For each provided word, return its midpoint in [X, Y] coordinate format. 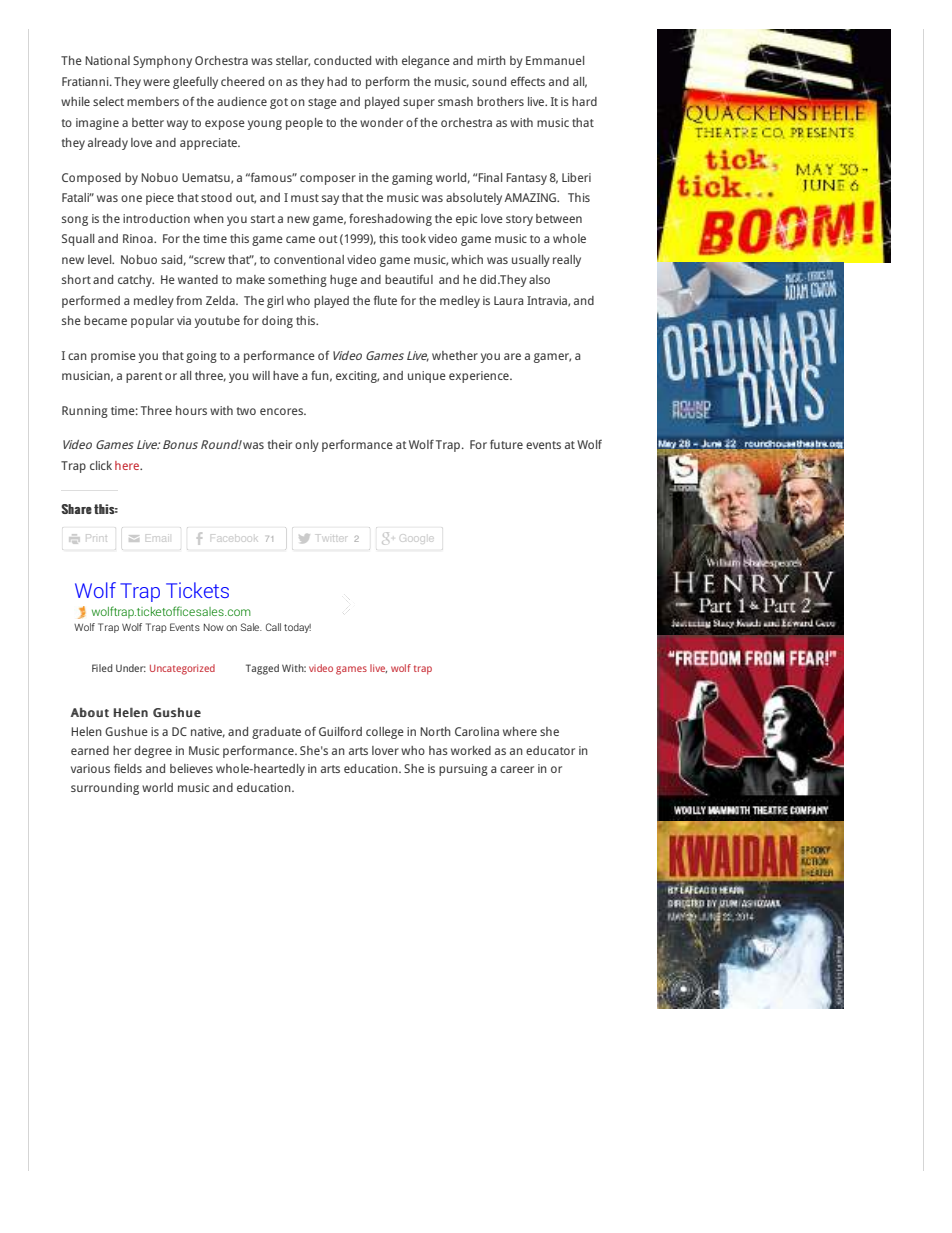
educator [550, 750]
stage [322, 103]
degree [153, 752]
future [506, 444]
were [156, 82]
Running [85, 412]
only [307, 446]
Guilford [340, 731]
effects [528, 81]
